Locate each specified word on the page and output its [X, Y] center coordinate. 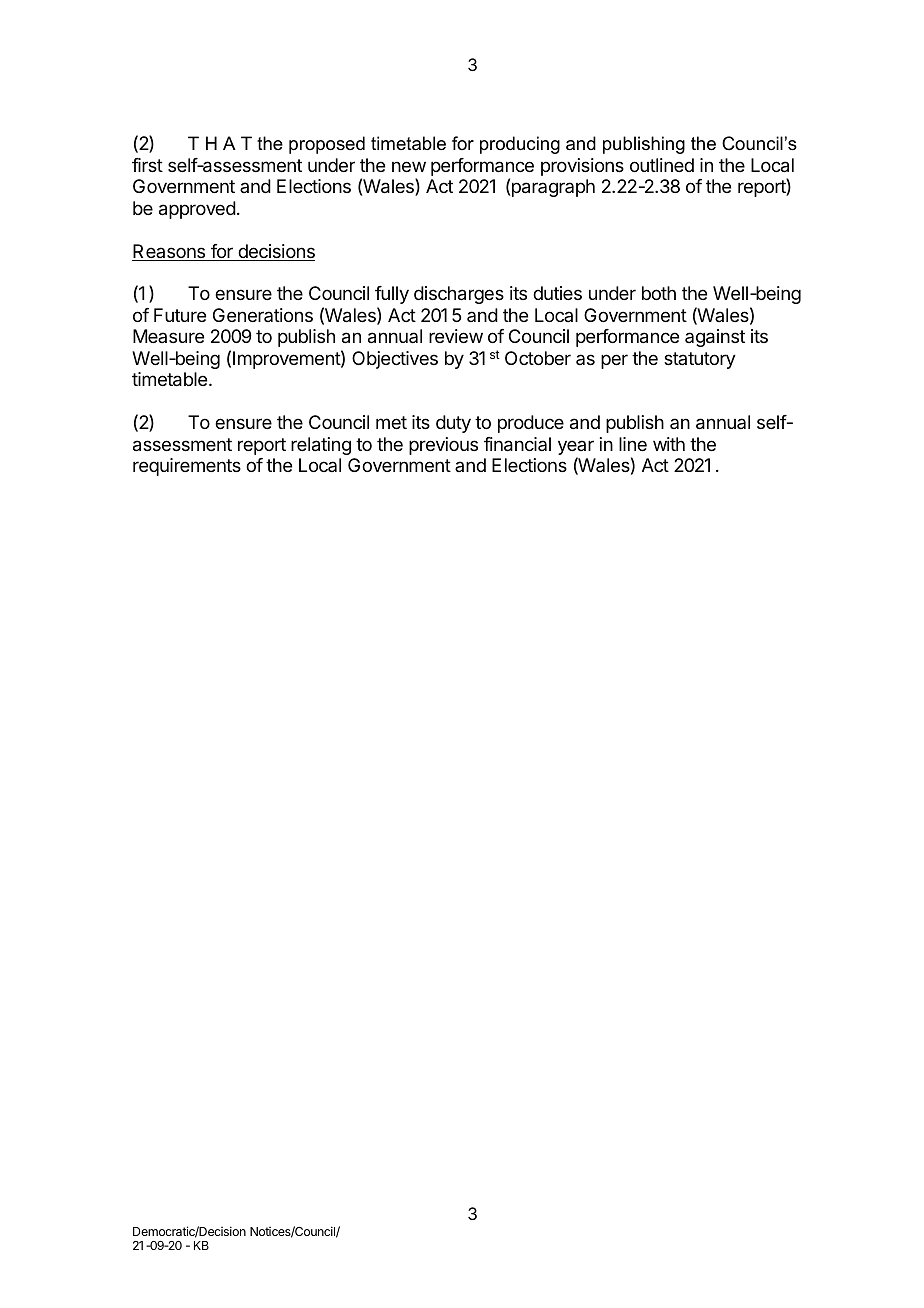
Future [180, 315]
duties [557, 293]
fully [392, 295]
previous [443, 446]
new [409, 166]
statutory [700, 360]
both [659, 293]
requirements [187, 467]
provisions [582, 167]
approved [197, 210]
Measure [168, 336]
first [147, 165]
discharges [459, 295]
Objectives [395, 360]
